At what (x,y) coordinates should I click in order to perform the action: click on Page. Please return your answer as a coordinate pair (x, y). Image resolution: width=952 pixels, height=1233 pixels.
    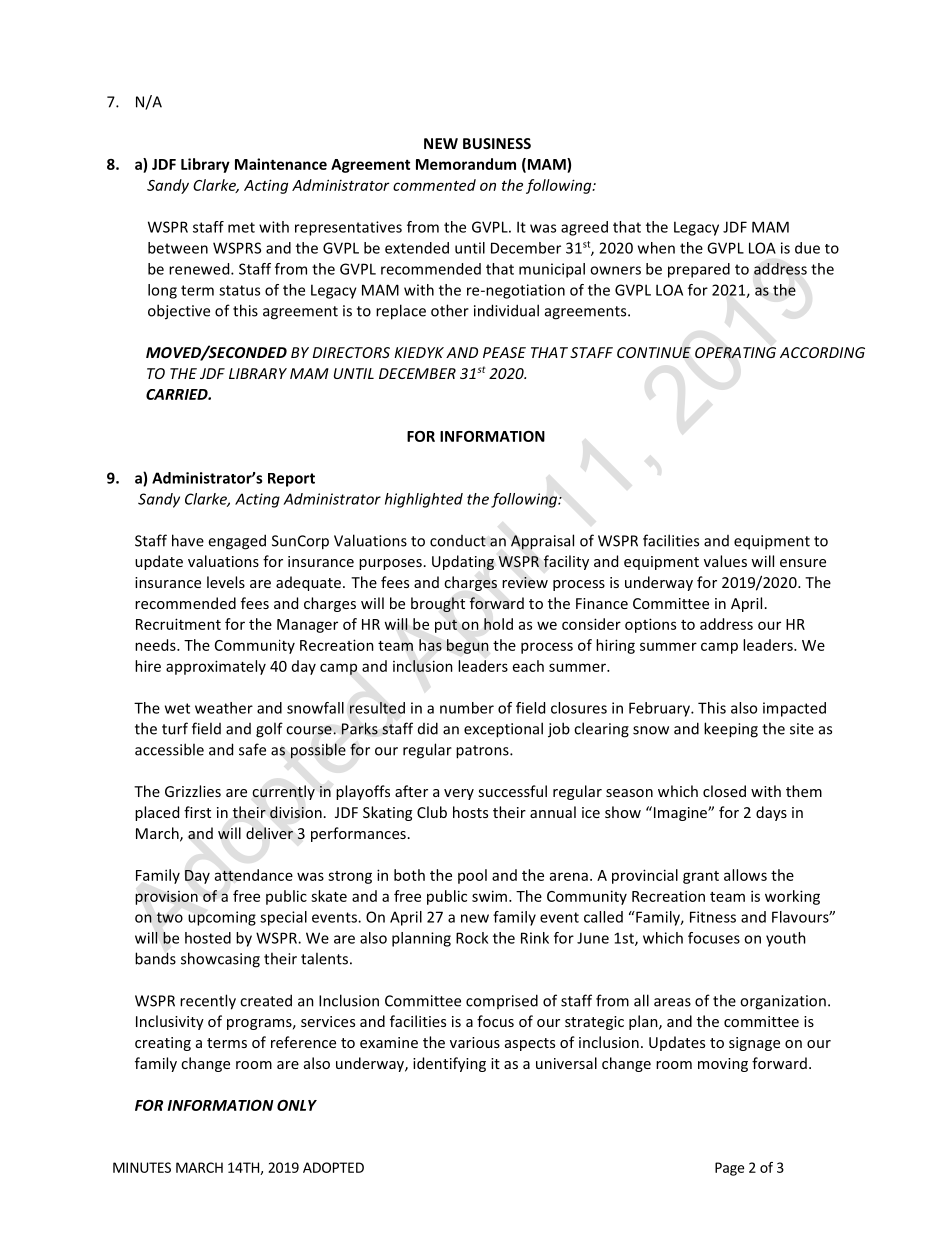
    Looking at the image, I should click on (729, 1169).
